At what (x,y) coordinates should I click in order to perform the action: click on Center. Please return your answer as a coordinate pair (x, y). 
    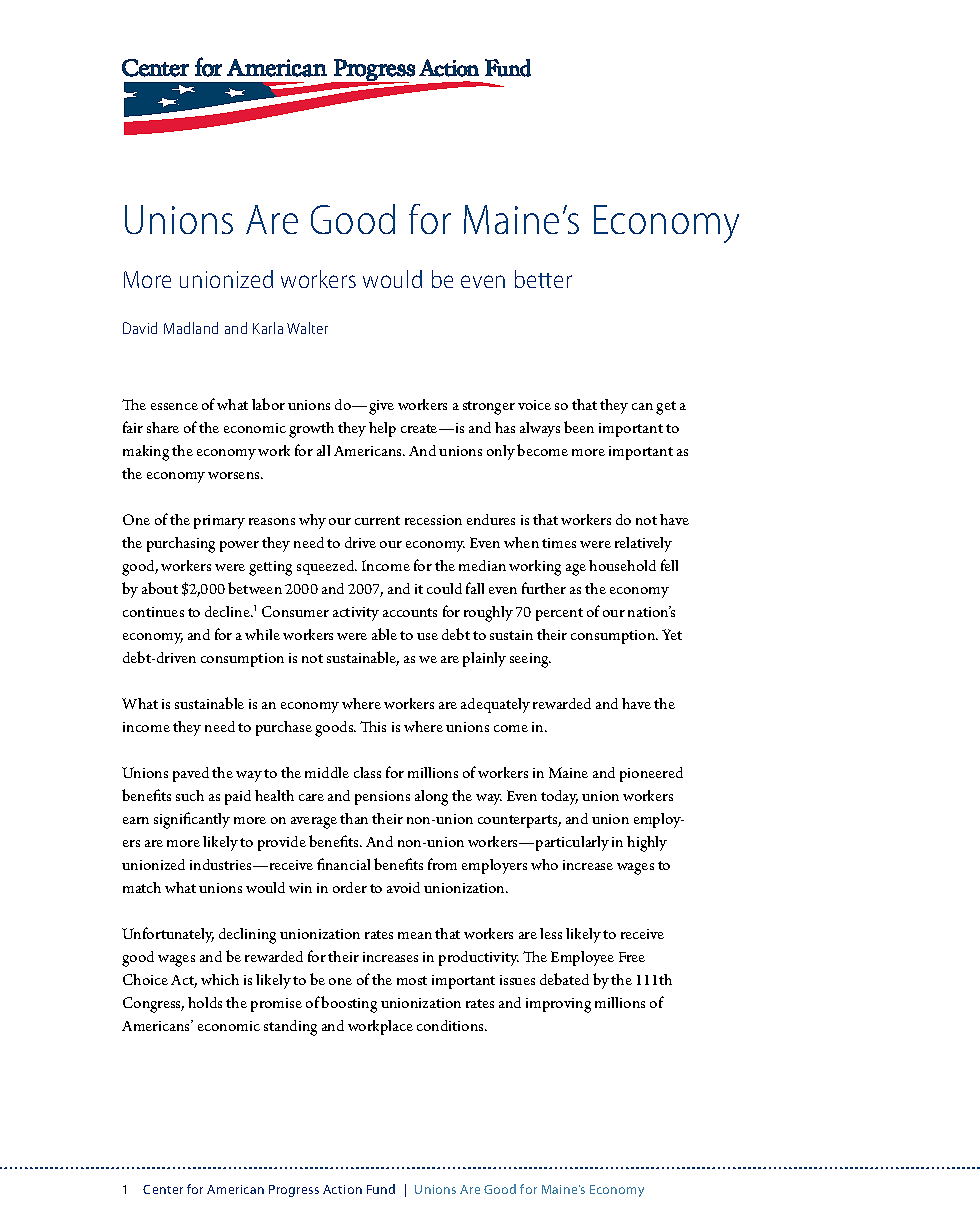
    Looking at the image, I should click on (163, 1189).
